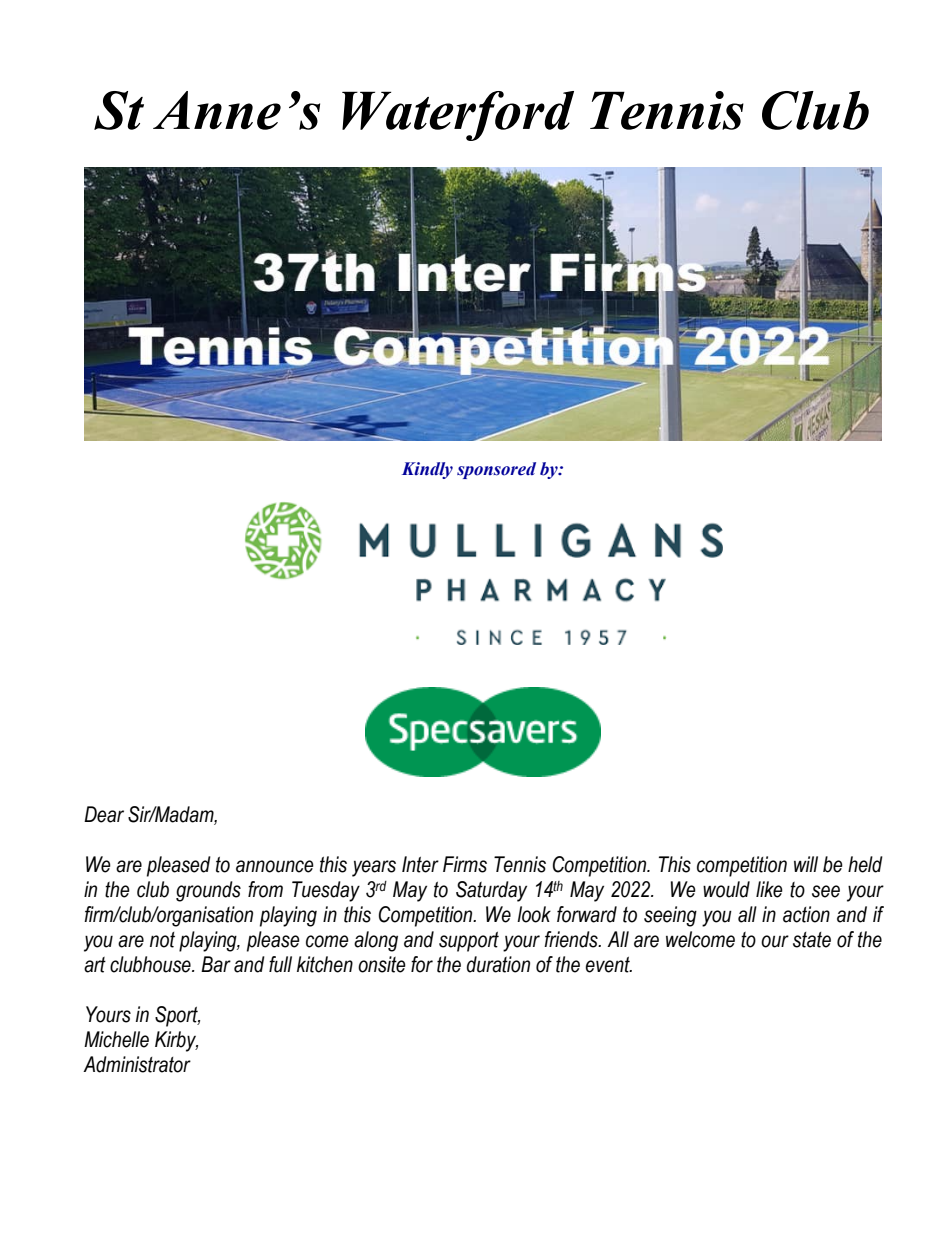  Describe the element at coordinates (420, 864) in the document. I see `Inter` at that location.
